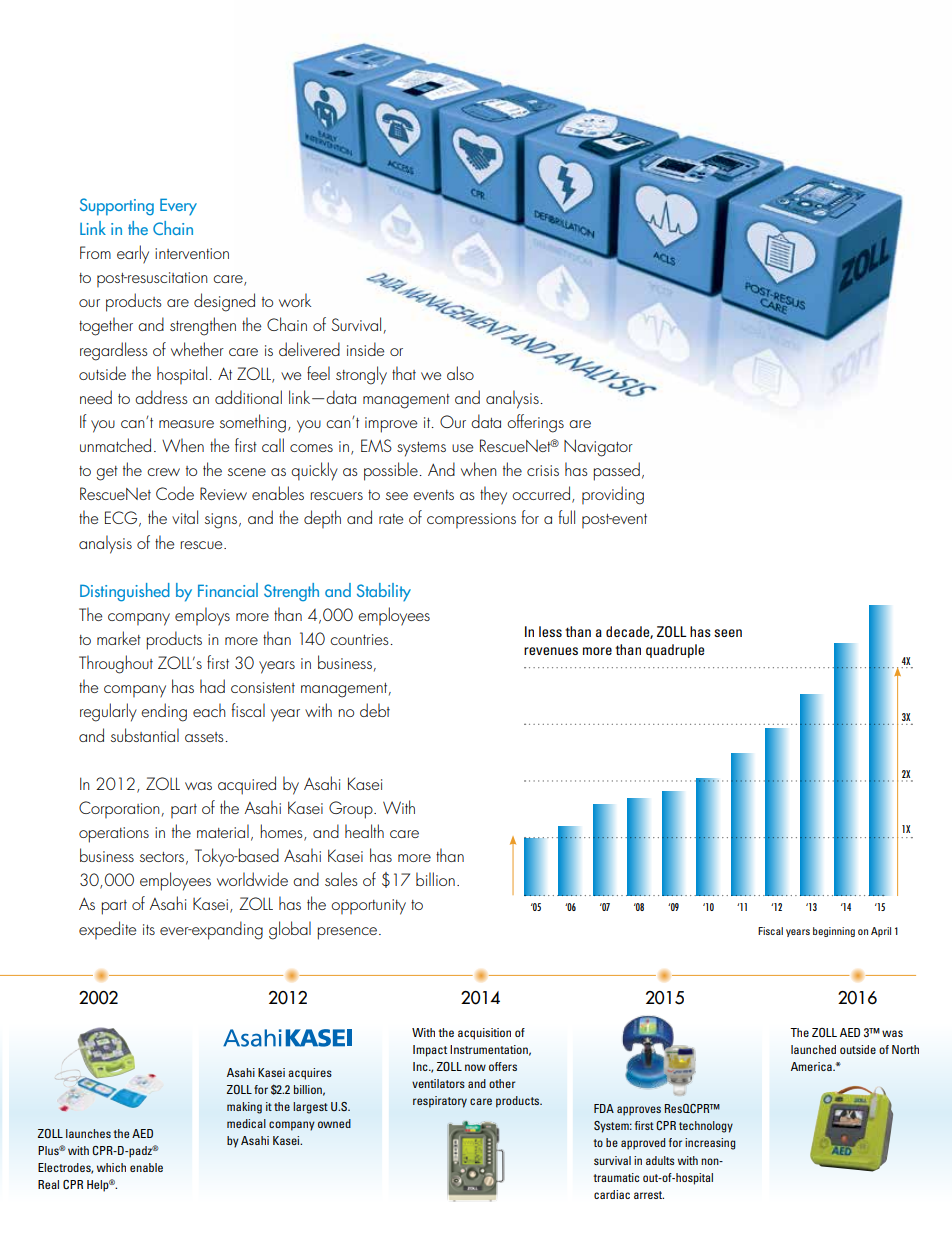 The image size is (952, 1233). What do you see at coordinates (164, 712) in the screenshot?
I see `ending` at bounding box center [164, 712].
